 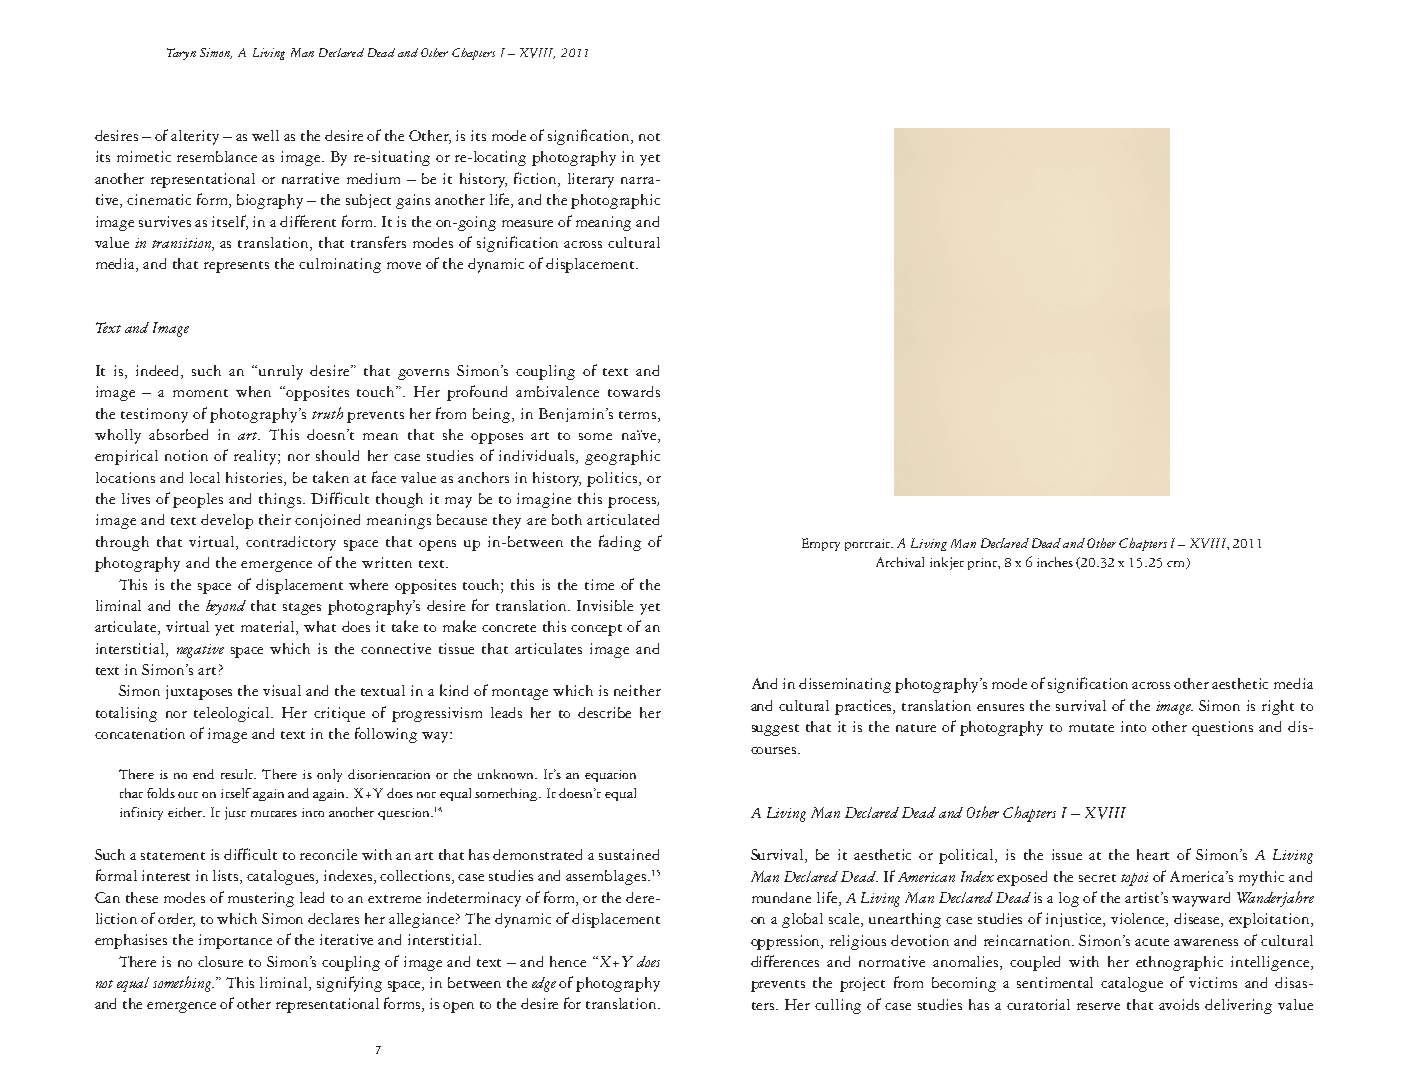 What do you see at coordinates (233, 714) in the document?
I see `teleological` at bounding box center [233, 714].
